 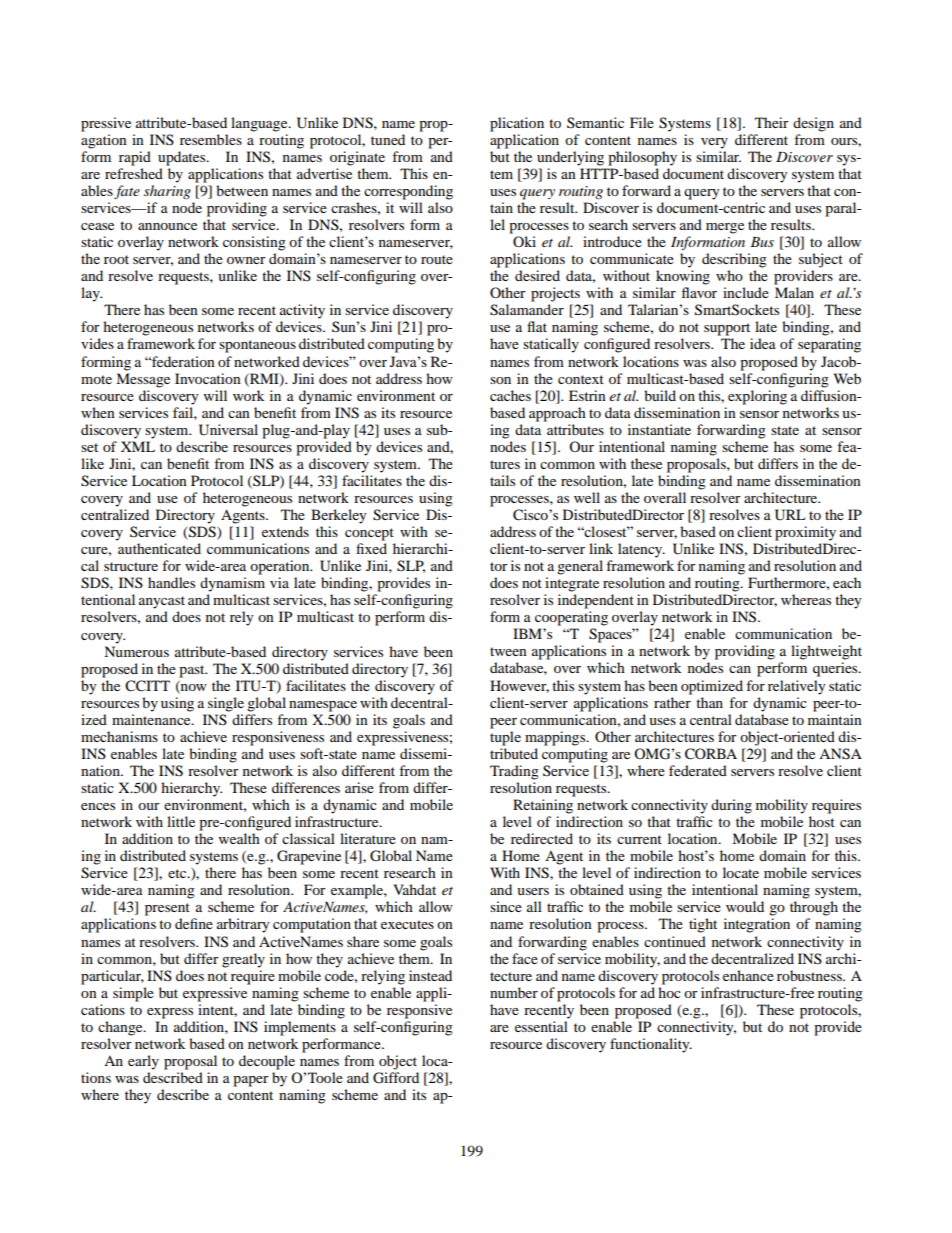 I want to click on updates, so click(x=183, y=158).
